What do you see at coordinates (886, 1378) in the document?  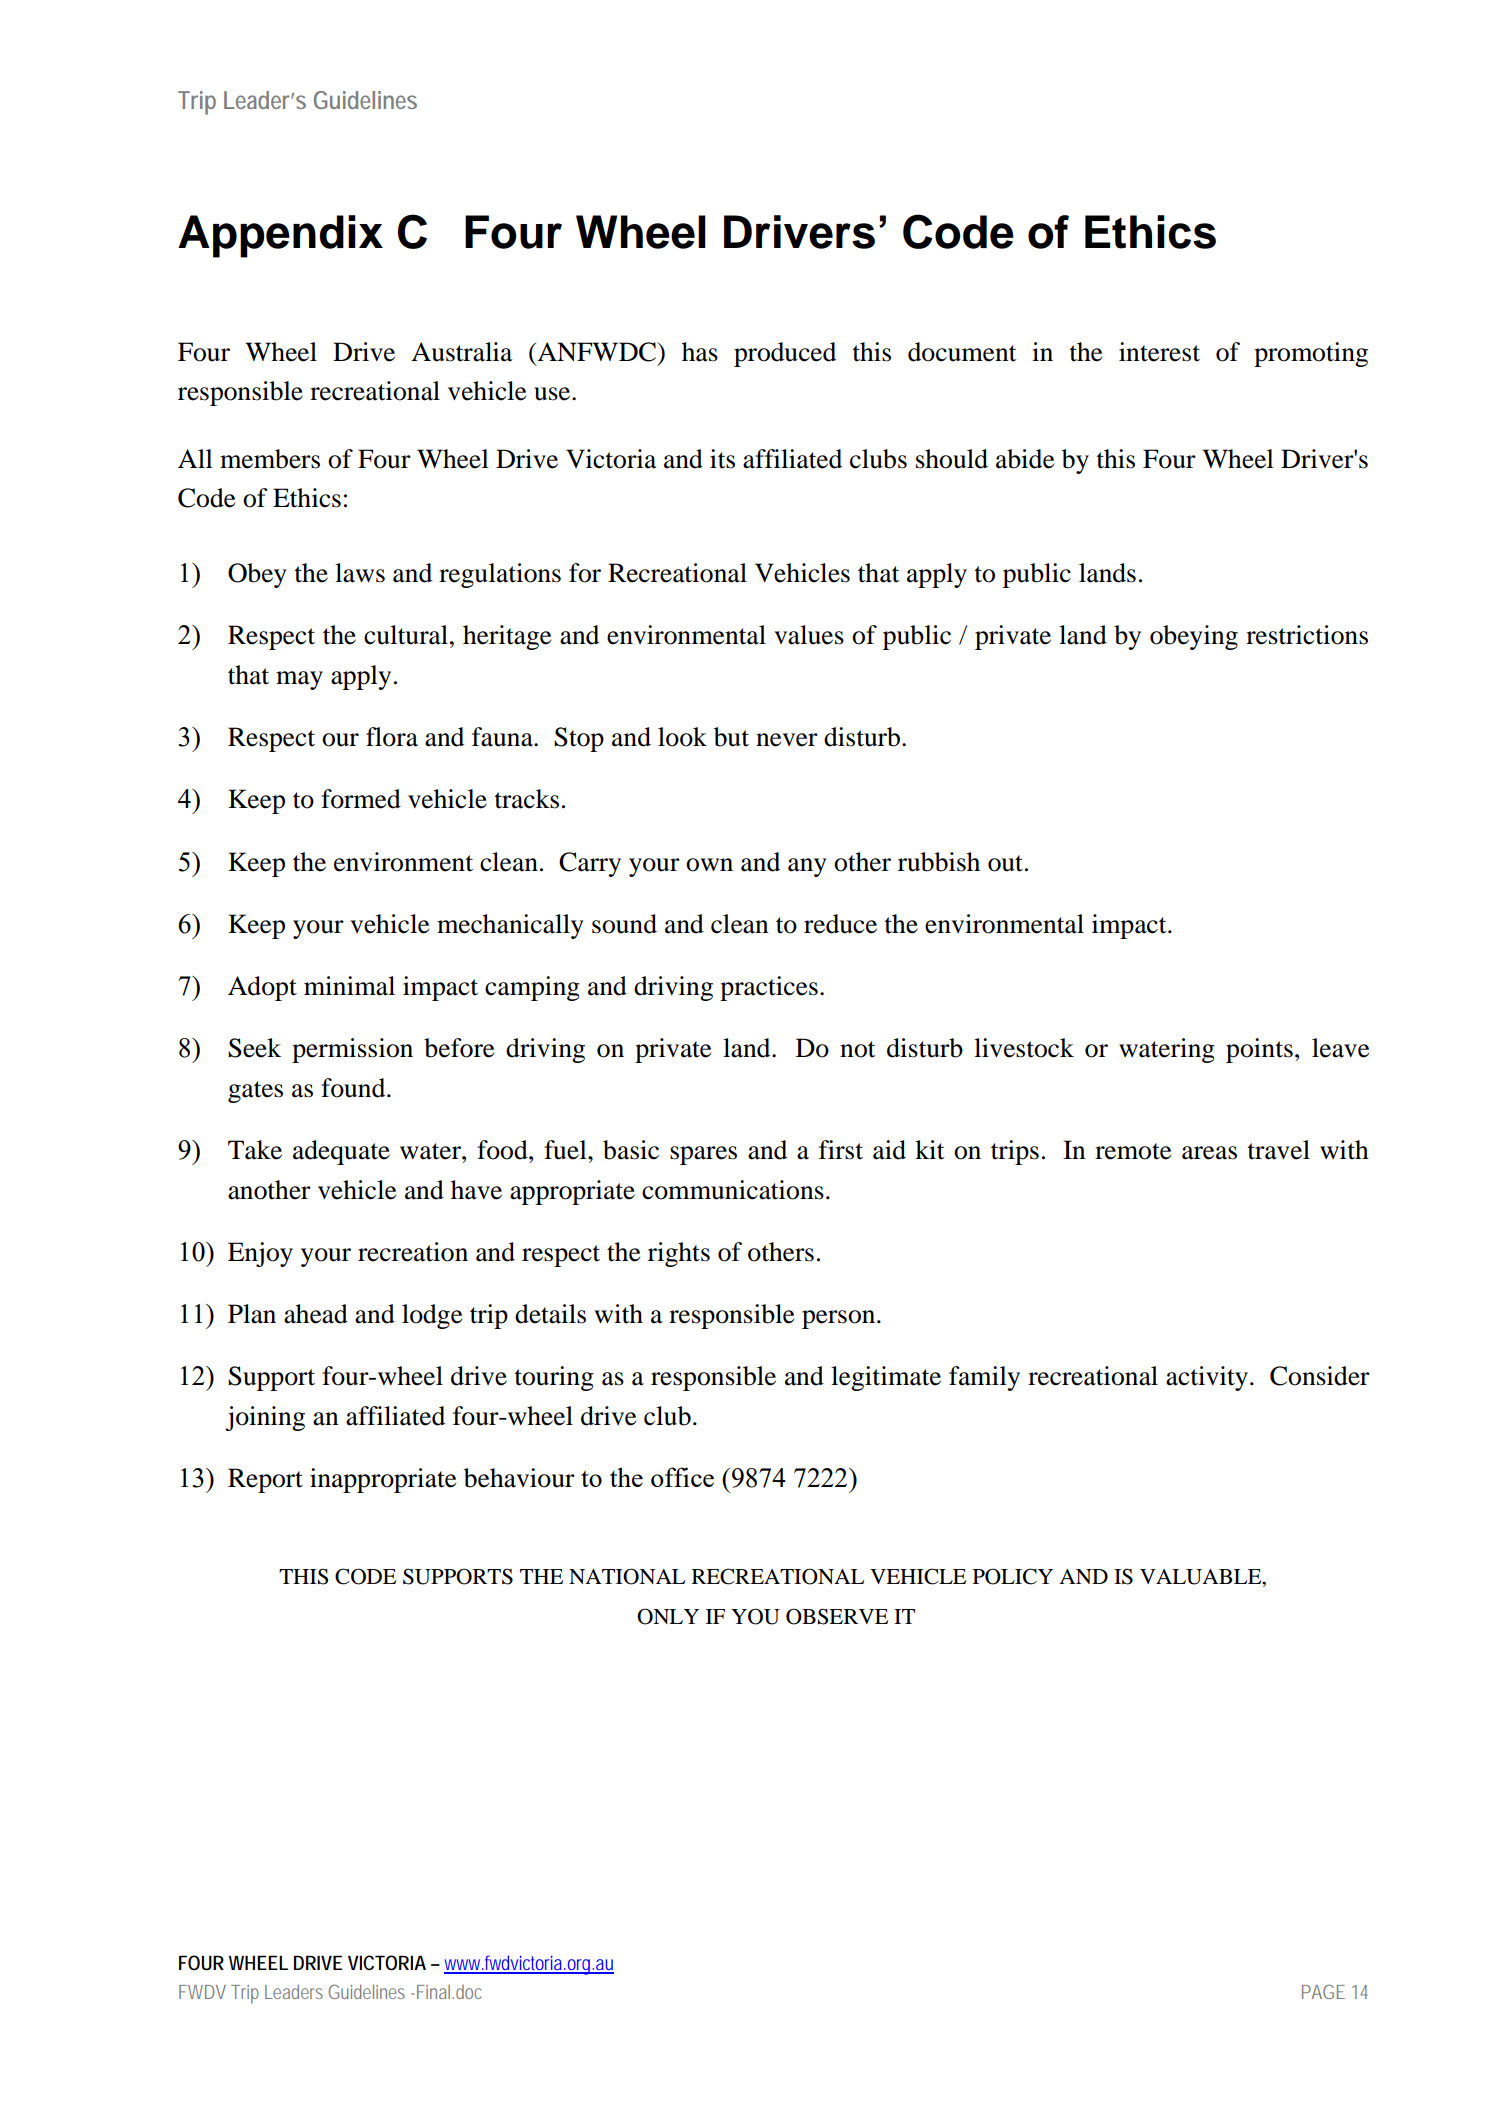 I see `legitimate` at bounding box center [886, 1378].
